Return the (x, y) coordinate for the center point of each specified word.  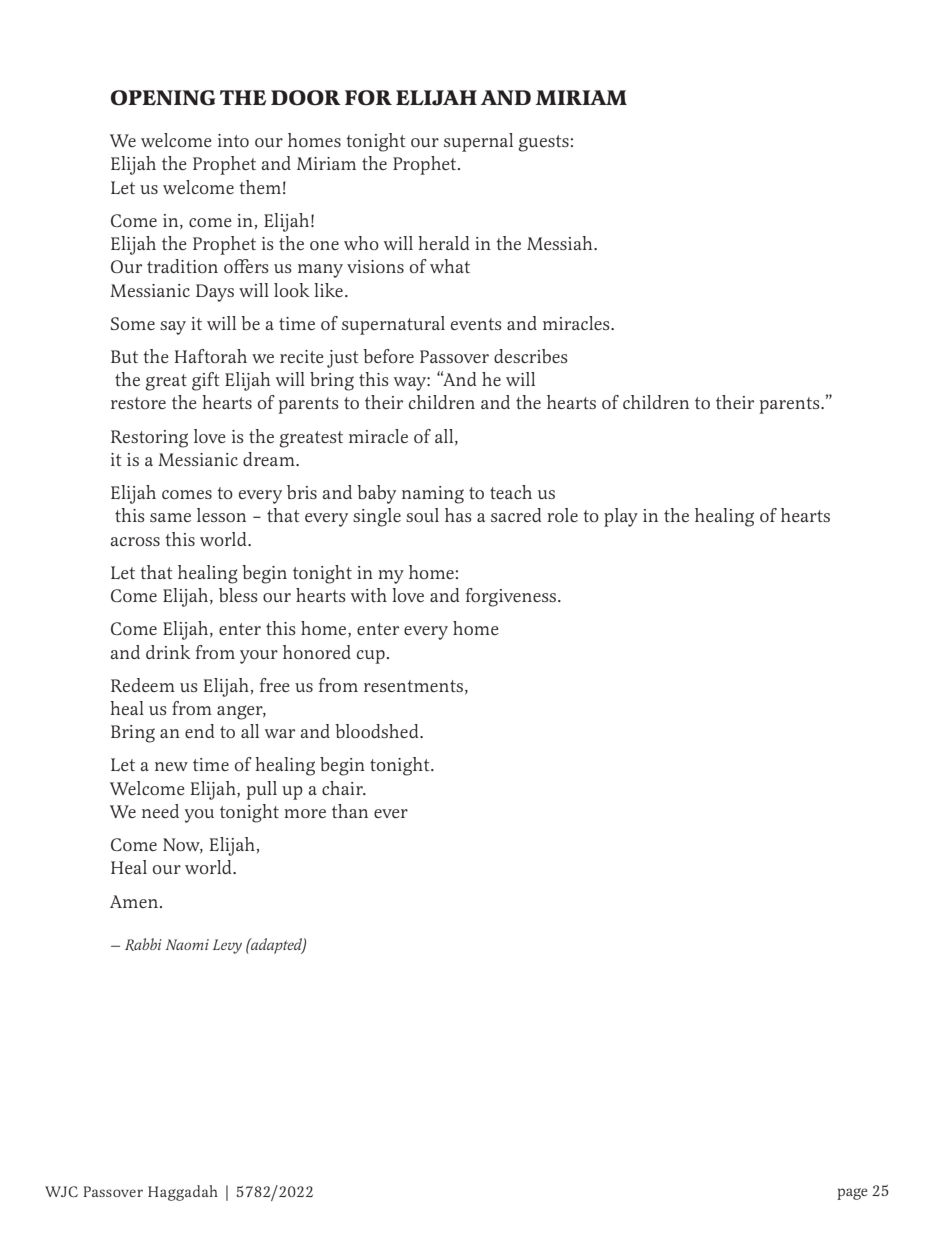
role (562, 515)
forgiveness (512, 597)
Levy (227, 946)
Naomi (187, 944)
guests (543, 143)
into (233, 140)
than (350, 811)
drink (168, 652)
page (852, 1194)
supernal (478, 142)
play (621, 517)
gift (206, 381)
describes (531, 356)
